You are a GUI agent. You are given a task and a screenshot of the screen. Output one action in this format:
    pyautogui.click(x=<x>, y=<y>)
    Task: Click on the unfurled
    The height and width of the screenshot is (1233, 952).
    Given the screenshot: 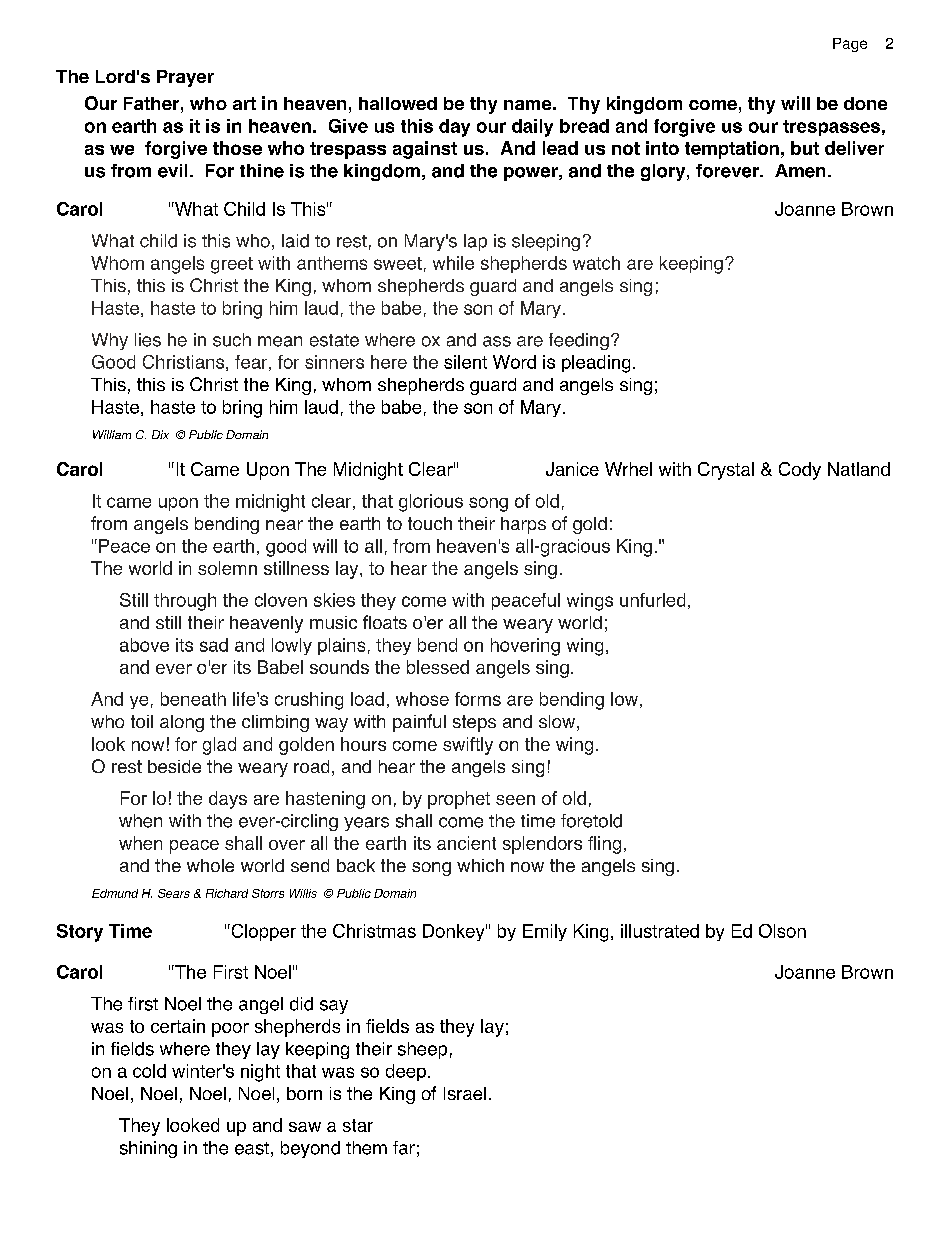 What is the action you would take?
    pyautogui.click(x=652, y=600)
